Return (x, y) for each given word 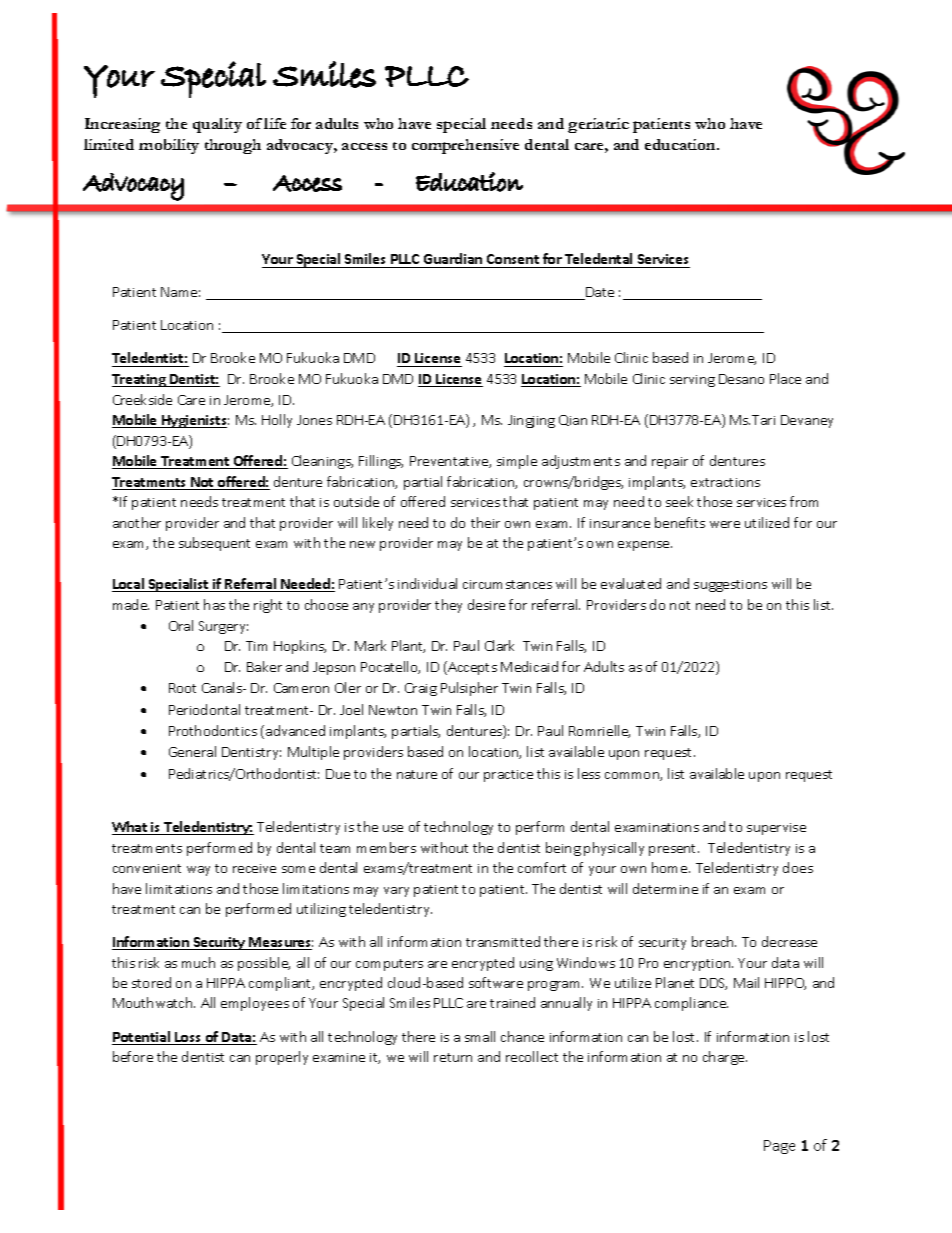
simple (517, 462)
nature (417, 774)
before (133, 1056)
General (192, 751)
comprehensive (465, 146)
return (453, 1057)
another (137, 522)
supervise (776, 829)
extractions (725, 482)
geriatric (598, 125)
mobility (169, 146)
